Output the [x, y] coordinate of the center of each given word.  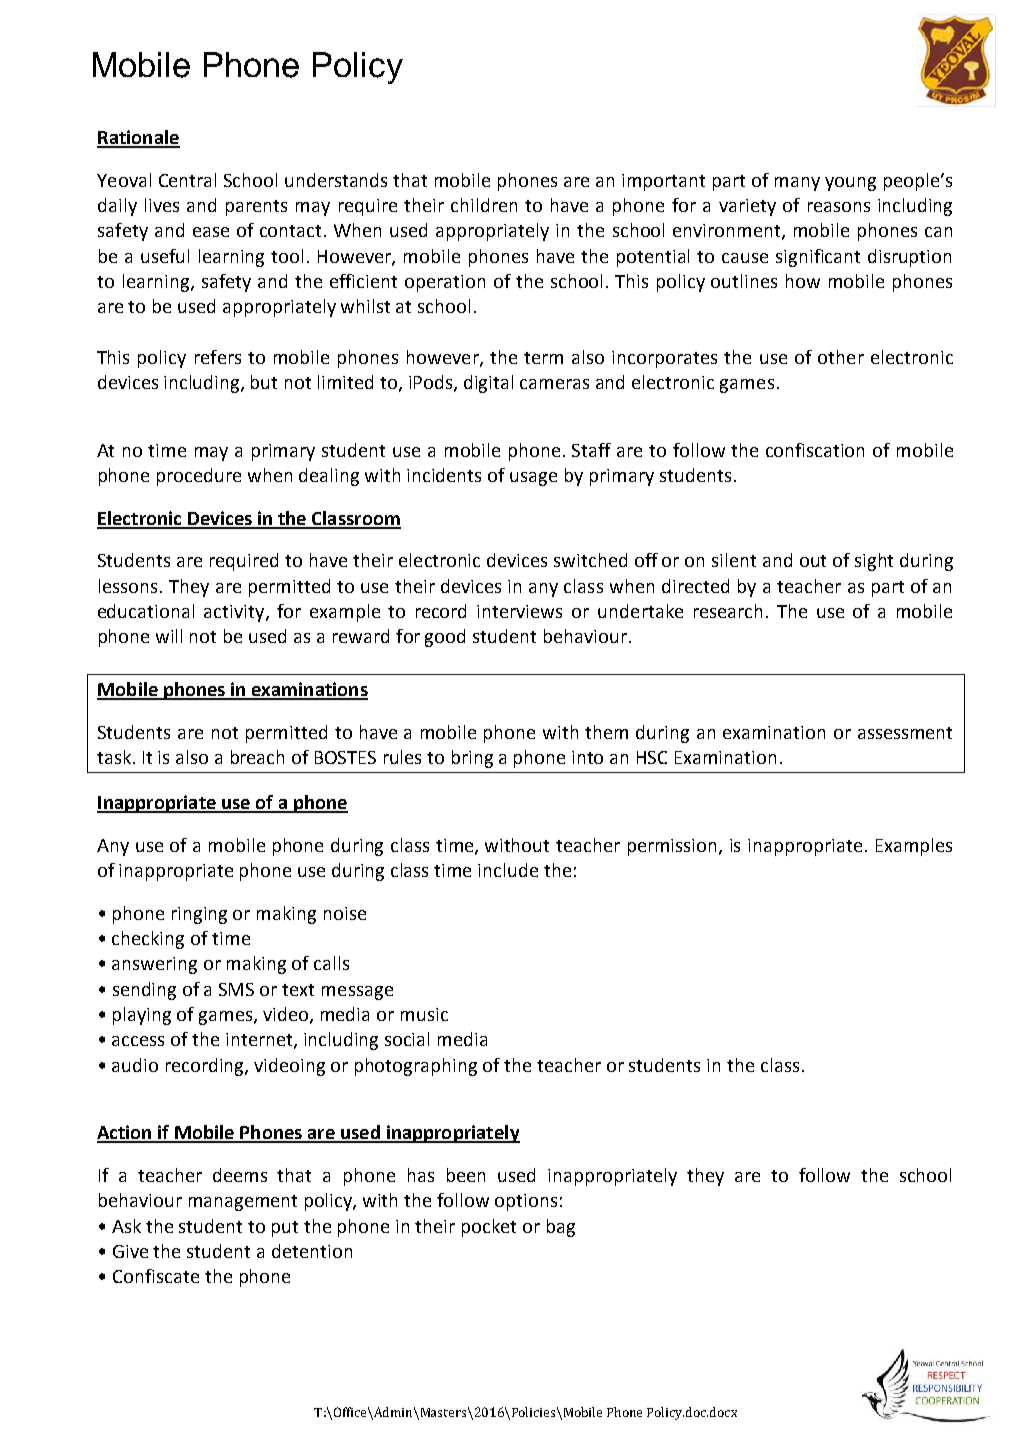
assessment [905, 733]
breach [257, 757]
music [424, 1014]
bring [472, 759]
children [484, 205]
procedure [199, 477]
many [797, 184]
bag [561, 1228]
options [526, 1202]
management [243, 1203]
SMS [236, 989]
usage [533, 479]
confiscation [815, 450]
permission [674, 847]
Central [187, 180]
